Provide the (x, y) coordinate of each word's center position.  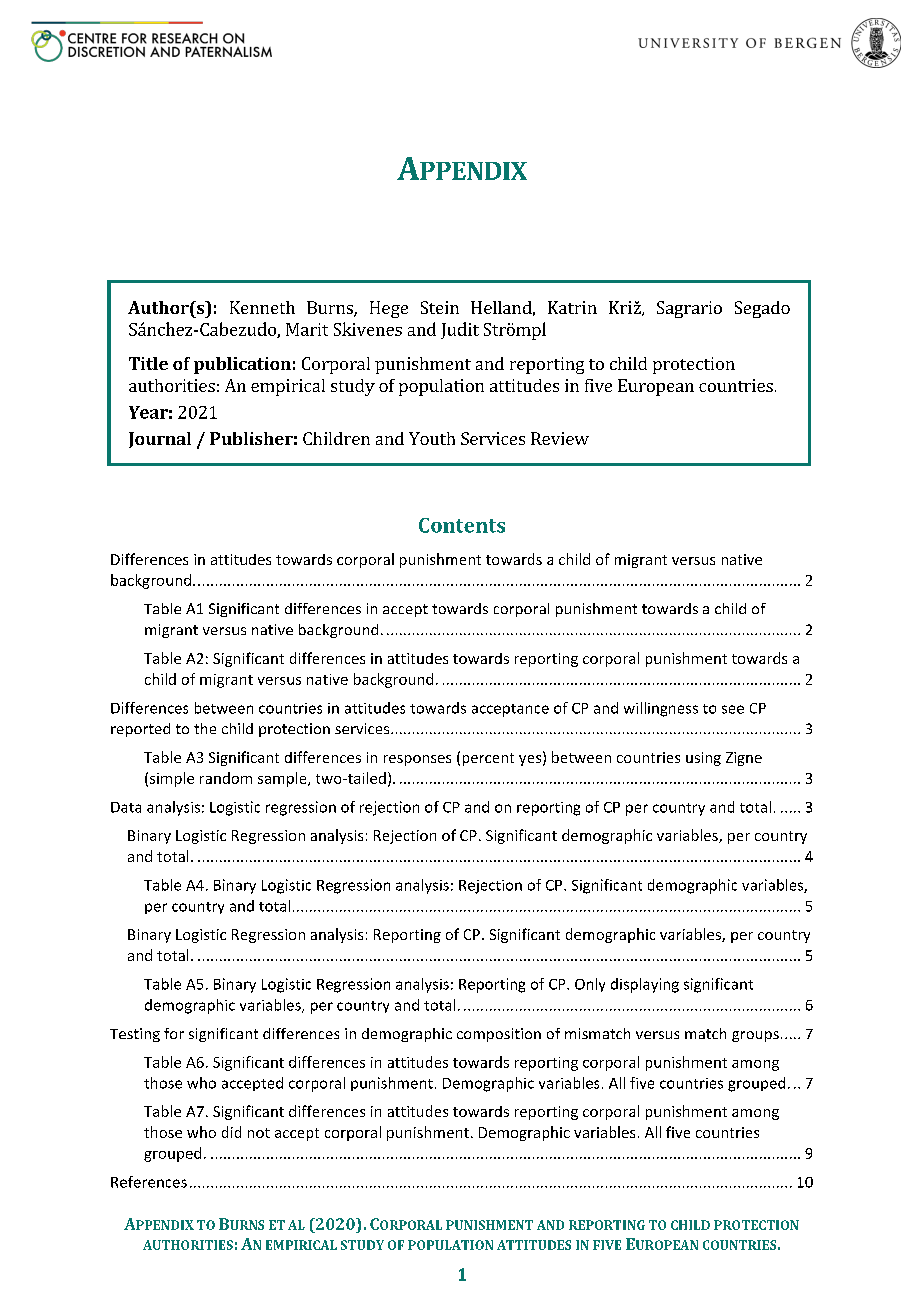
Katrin (572, 307)
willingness (661, 709)
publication (242, 365)
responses (417, 760)
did (231, 1132)
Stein (440, 307)
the (205, 728)
